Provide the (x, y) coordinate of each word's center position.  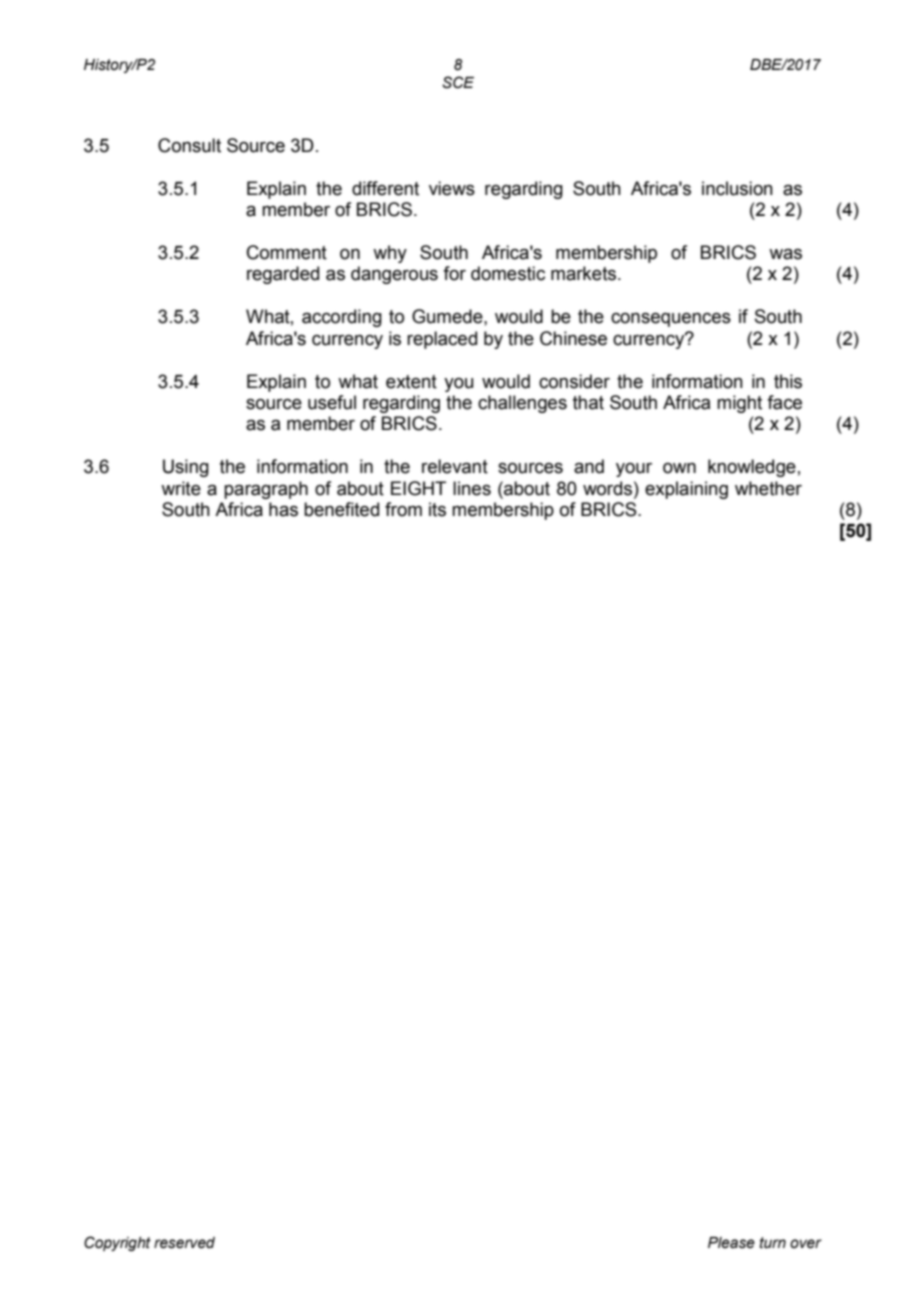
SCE (458, 82)
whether (768, 488)
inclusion (737, 188)
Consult (189, 145)
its (437, 509)
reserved (184, 1243)
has (283, 509)
